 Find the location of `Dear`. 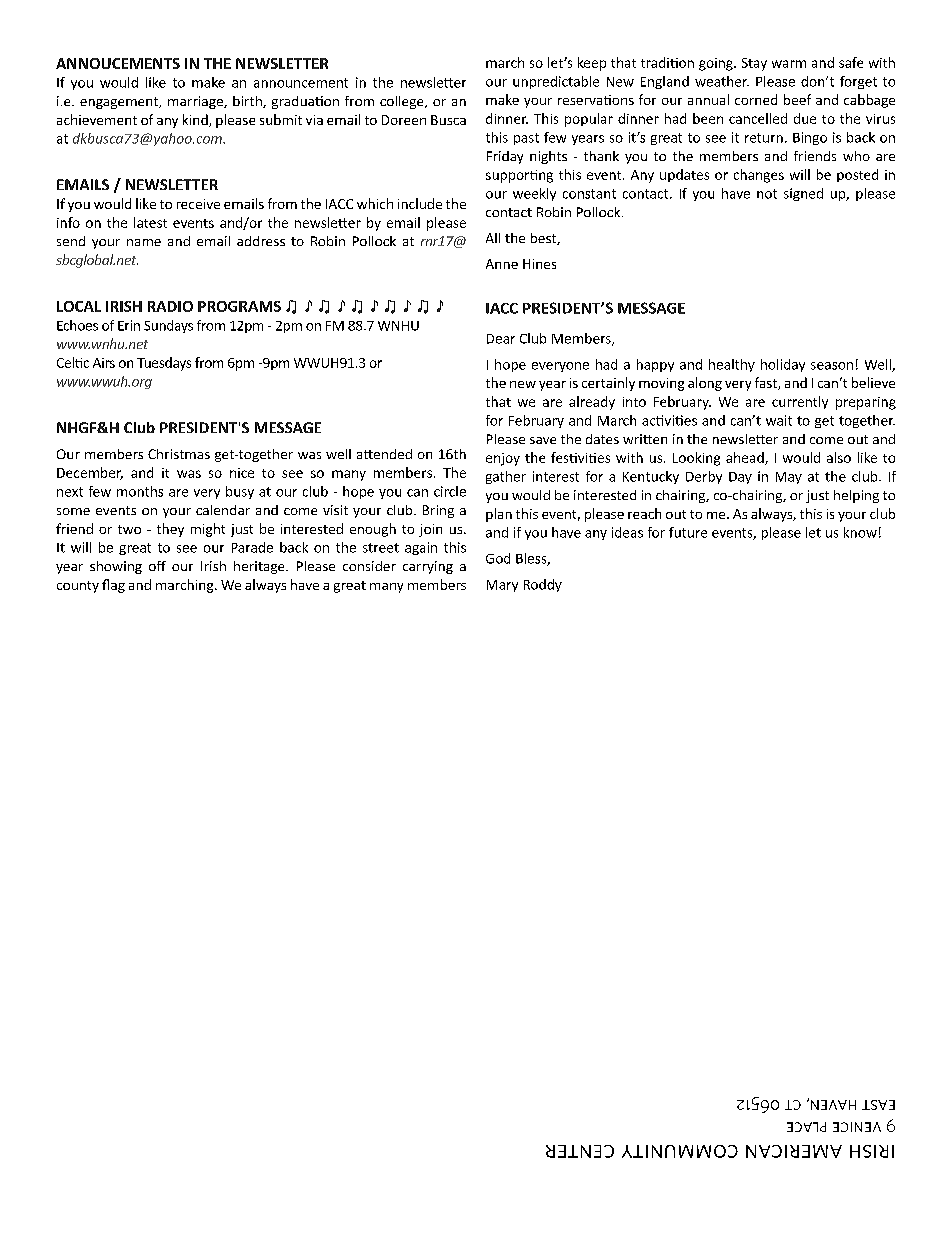

Dear is located at coordinates (501, 339).
